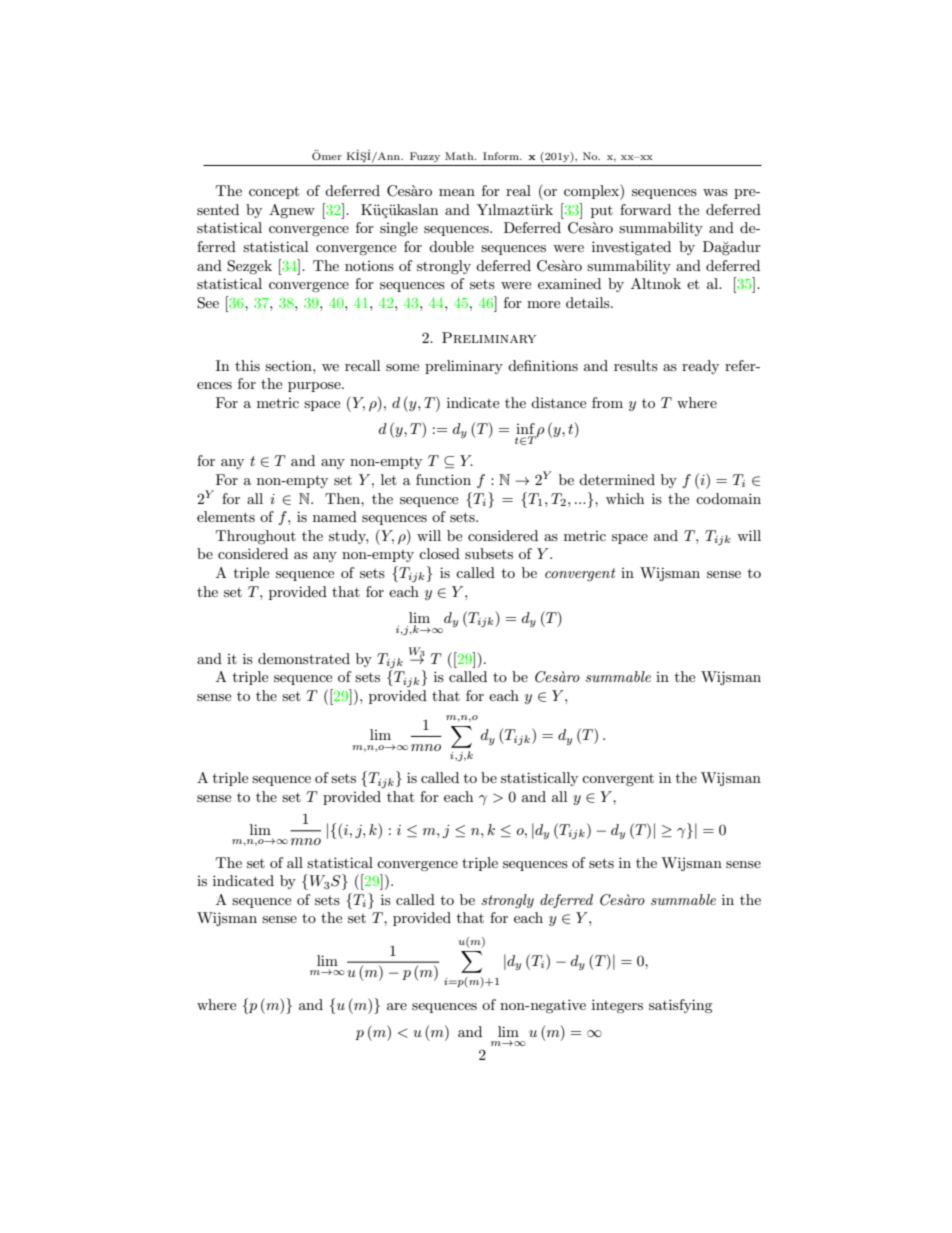 This page has height=1233, width=952. What do you see at coordinates (256, 537) in the page?
I see `Throughout` at bounding box center [256, 537].
